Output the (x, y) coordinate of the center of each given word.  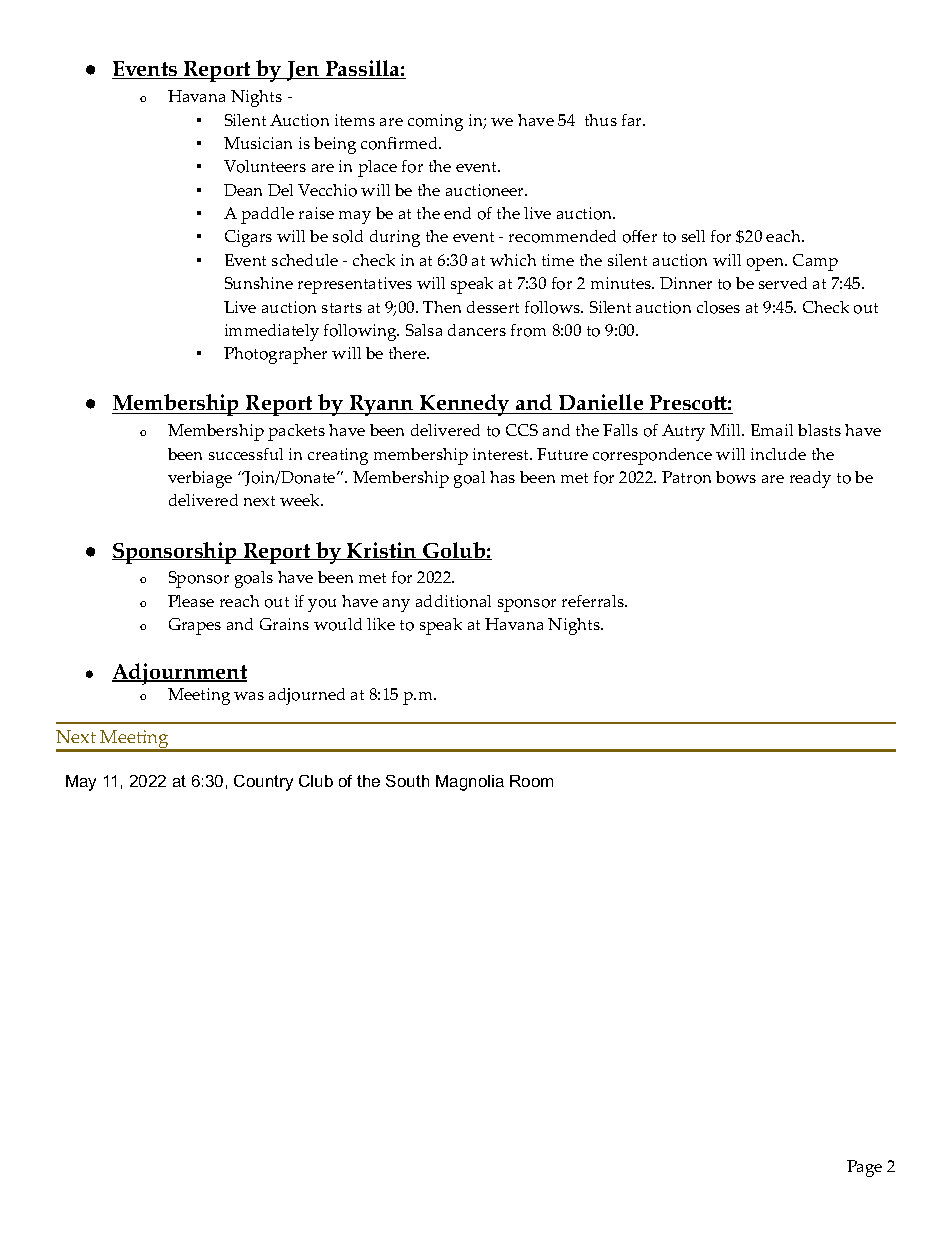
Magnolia (470, 783)
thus (601, 120)
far (633, 120)
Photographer (275, 355)
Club (316, 781)
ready (810, 479)
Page (864, 1168)
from (528, 330)
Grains (284, 624)
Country (263, 783)
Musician (258, 143)
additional (453, 601)
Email (772, 430)
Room (531, 781)
